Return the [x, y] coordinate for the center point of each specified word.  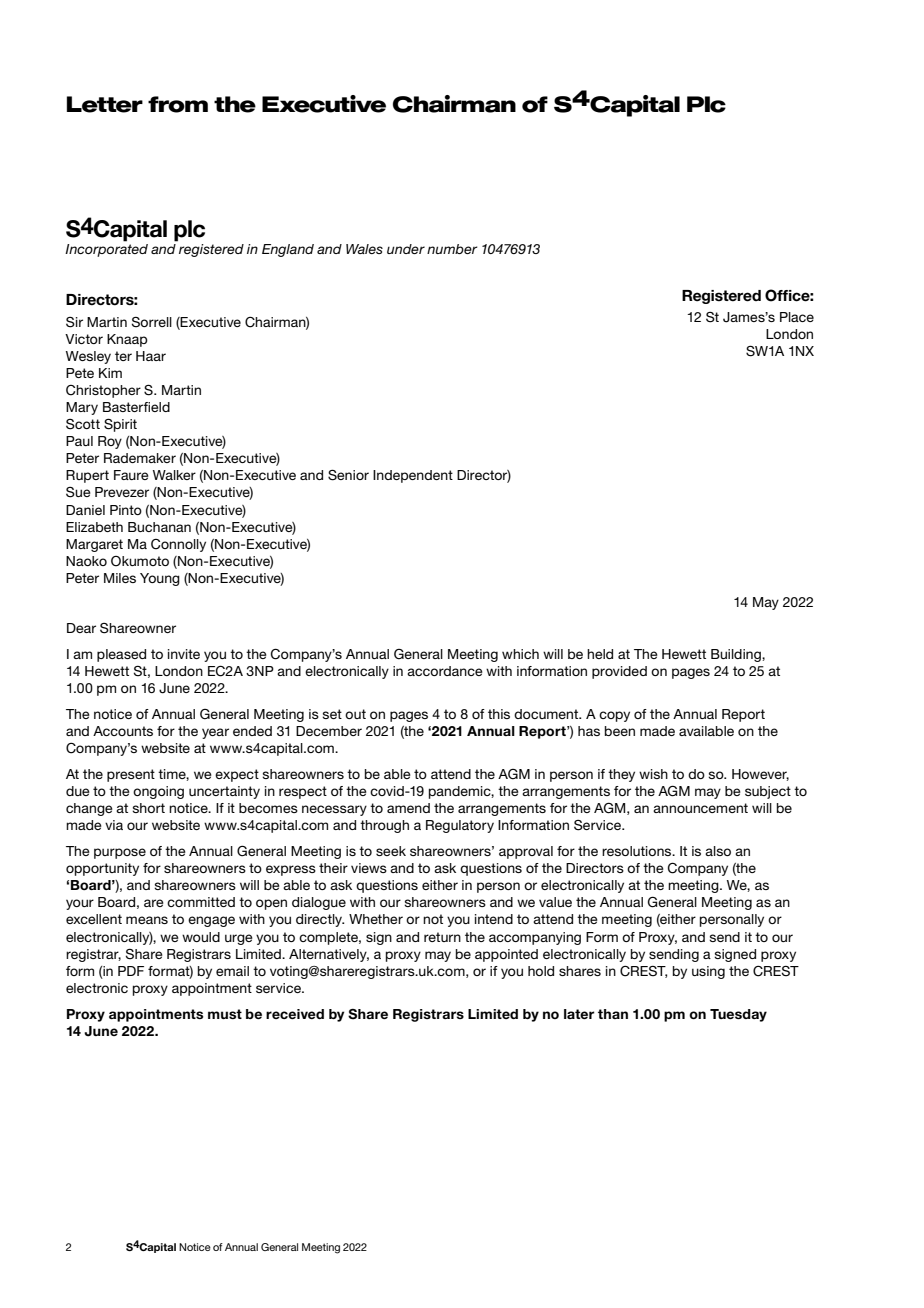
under [406, 249]
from [178, 104]
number [452, 249]
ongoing [158, 792]
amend [408, 808]
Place [797, 317]
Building [737, 655]
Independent [413, 476]
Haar [151, 356]
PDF [131, 971]
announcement [700, 808]
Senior [348, 475]
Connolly [178, 545]
